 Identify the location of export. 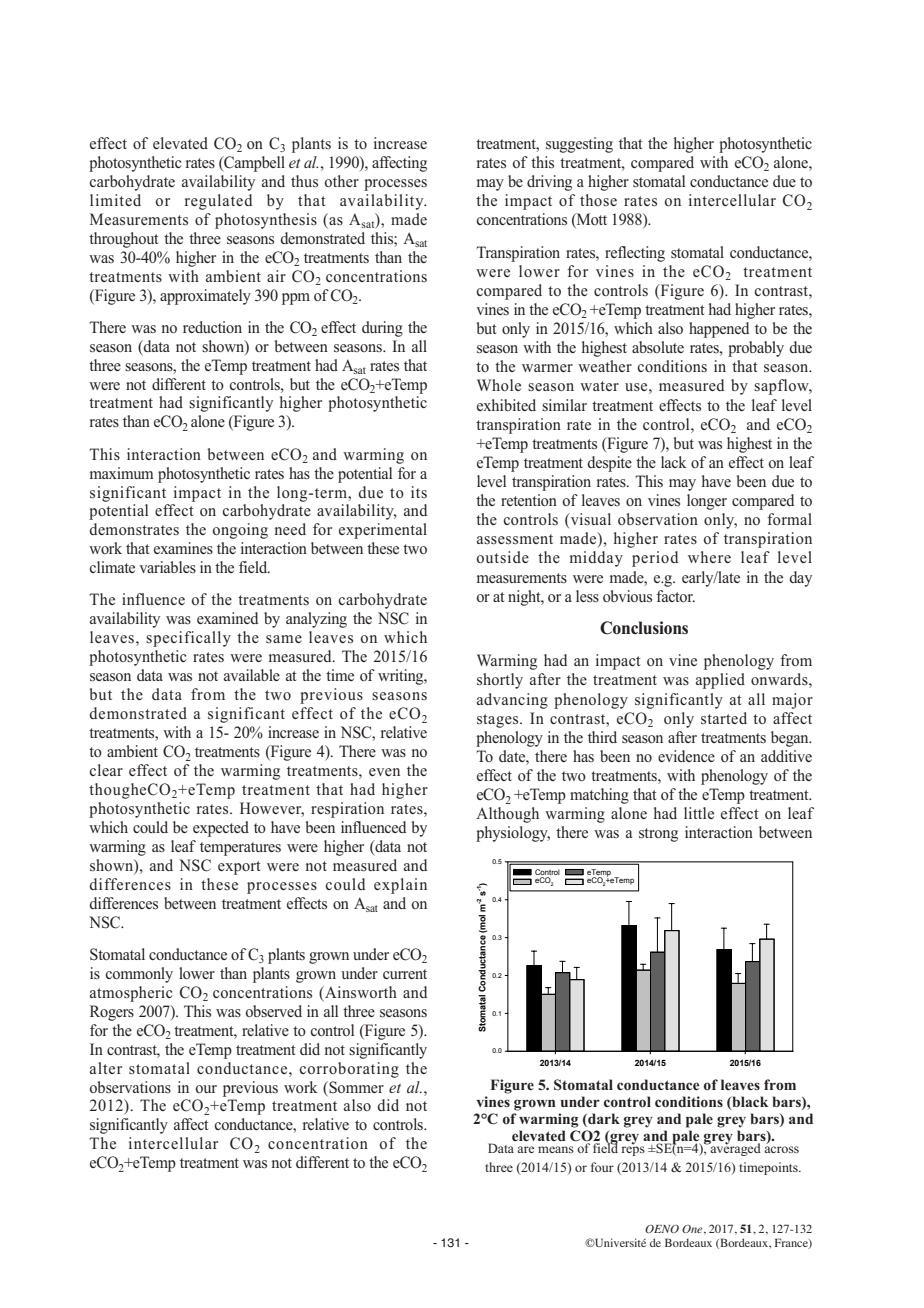
(239, 868).
